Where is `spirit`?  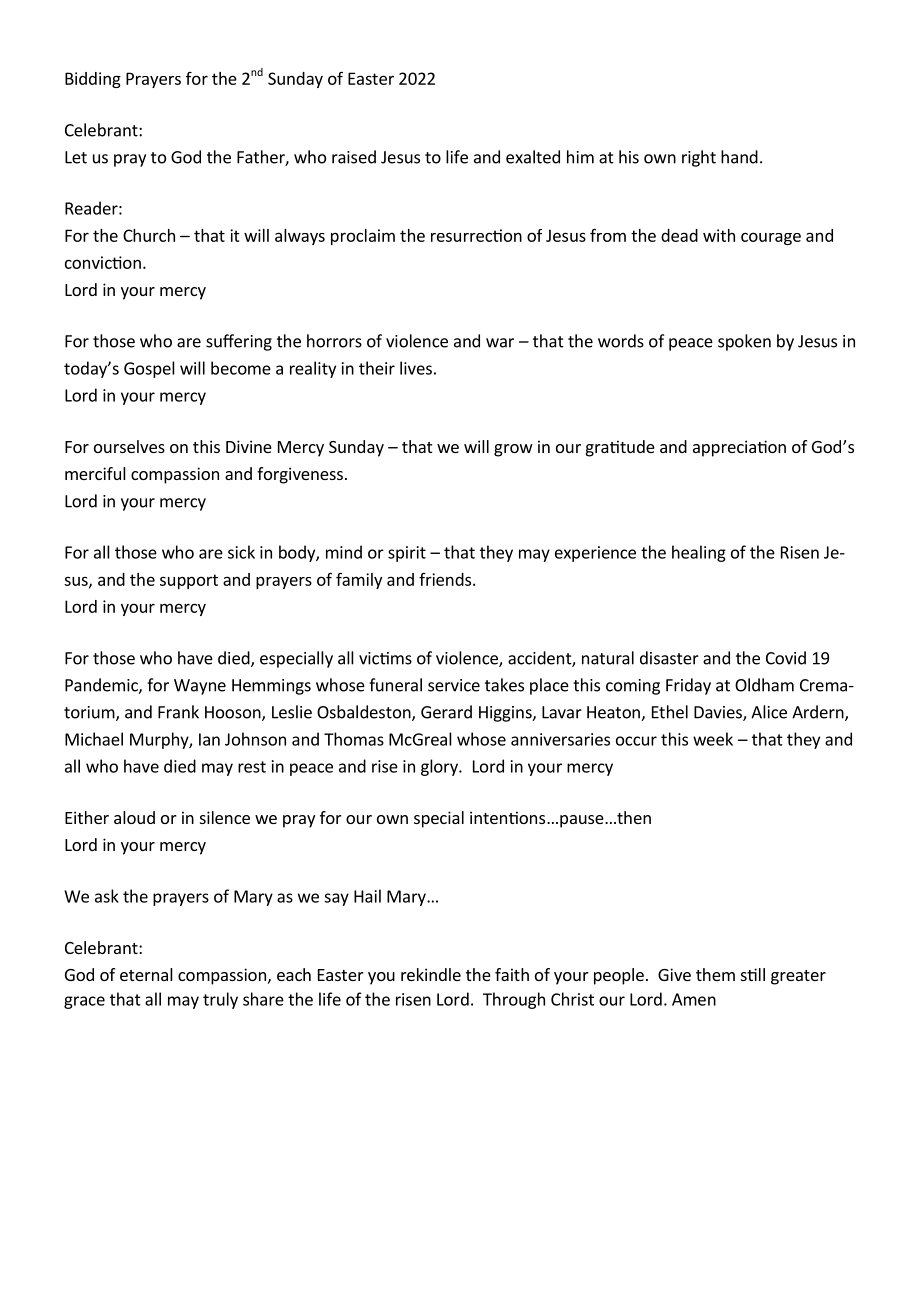 spirit is located at coordinates (407, 554).
